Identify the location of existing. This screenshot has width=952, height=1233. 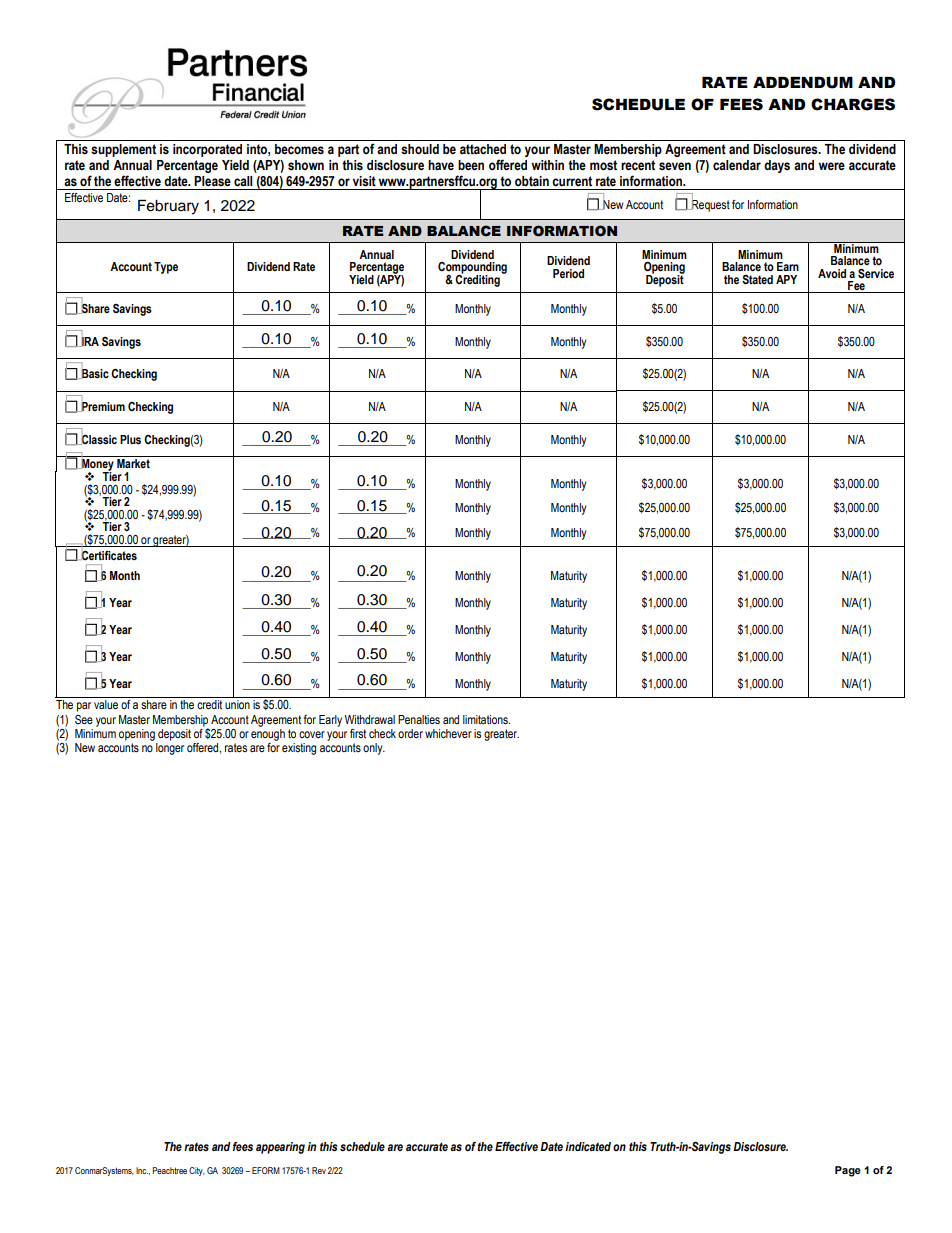
(299, 749).
